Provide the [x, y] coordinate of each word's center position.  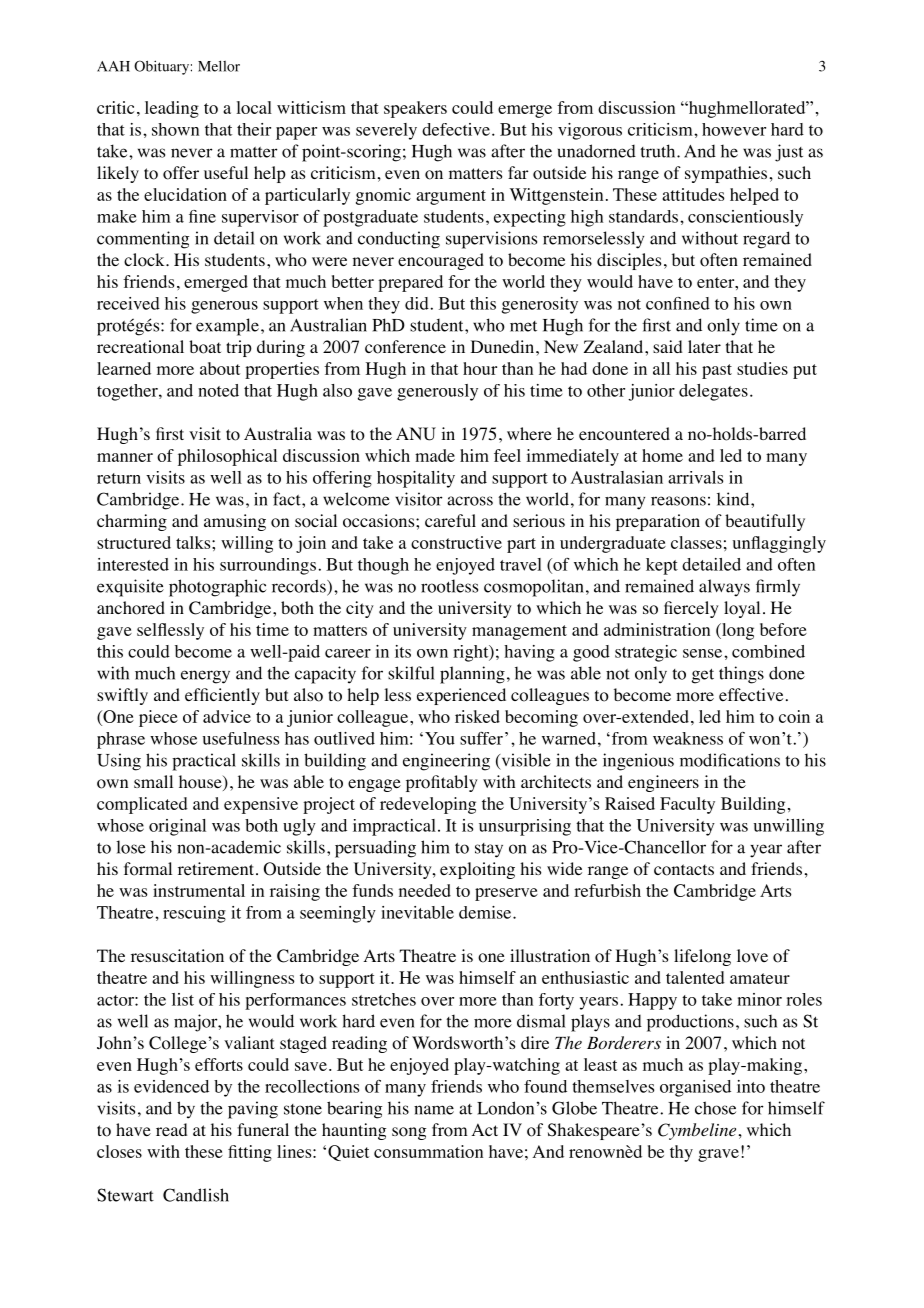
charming [132, 522]
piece [158, 718]
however [734, 129]
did [417, 303]
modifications [730, 760]
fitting [250, 1153]
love [752, 956]
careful [450, 520]
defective [456, 129]
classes [696, 542]
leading [172, 109]
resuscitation [177, 956]
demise [486, 912]
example [227, 327]
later [704, 346]
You [440, 738]
